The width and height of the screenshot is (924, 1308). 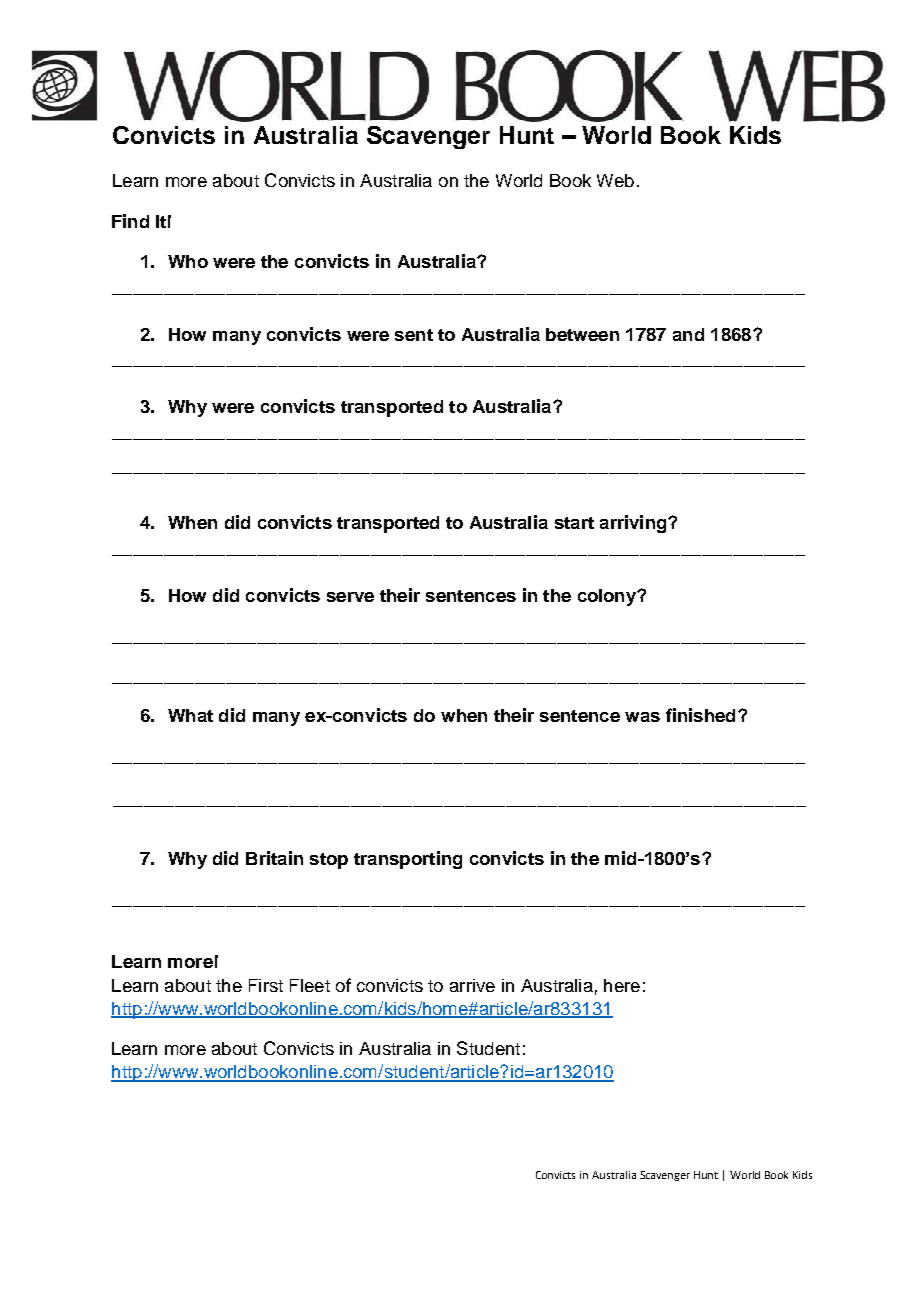 What do you see at coordinates (266, 985) in the screenshot?
I see `First` at bounding box center [266, 985].
